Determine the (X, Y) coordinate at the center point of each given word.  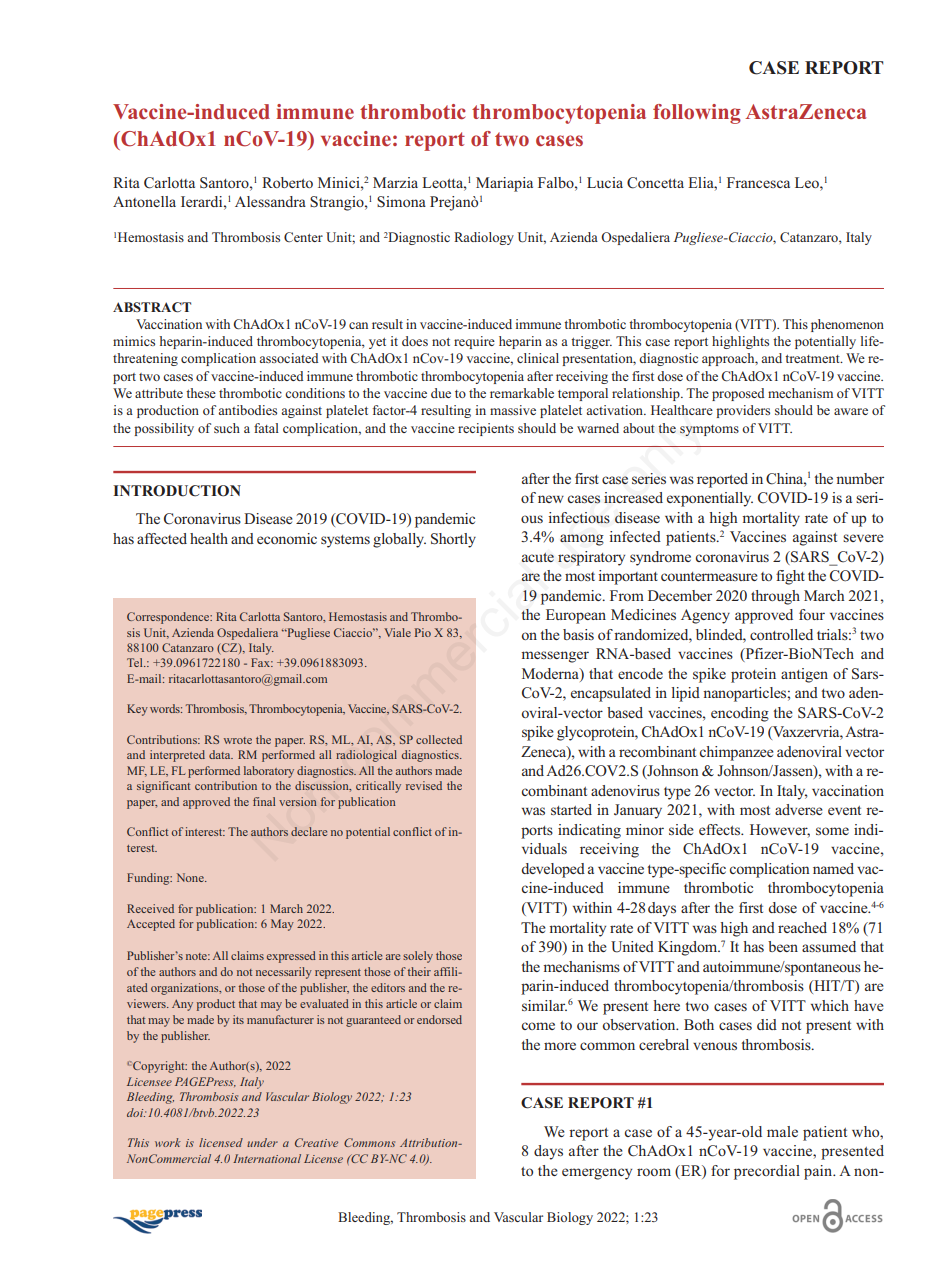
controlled (781, 634)
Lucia (605, 182)
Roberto (287, 182)
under (262, 1142)
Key (137, 710)
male (782, 1131)
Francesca (758, 182)
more (560, 1046)
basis (578, 634)
